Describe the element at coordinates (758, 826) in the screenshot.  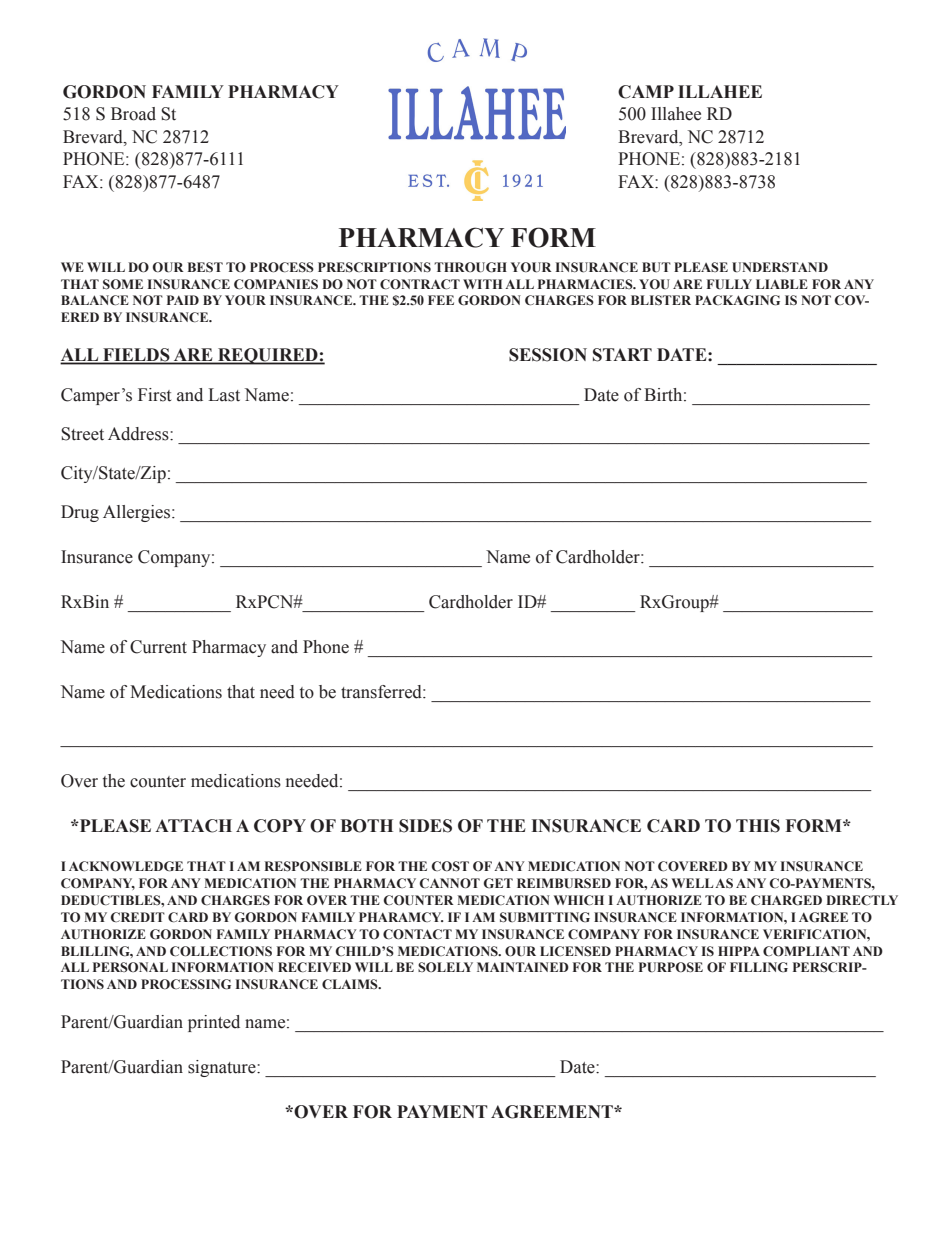
I see `THIS` at that location.
